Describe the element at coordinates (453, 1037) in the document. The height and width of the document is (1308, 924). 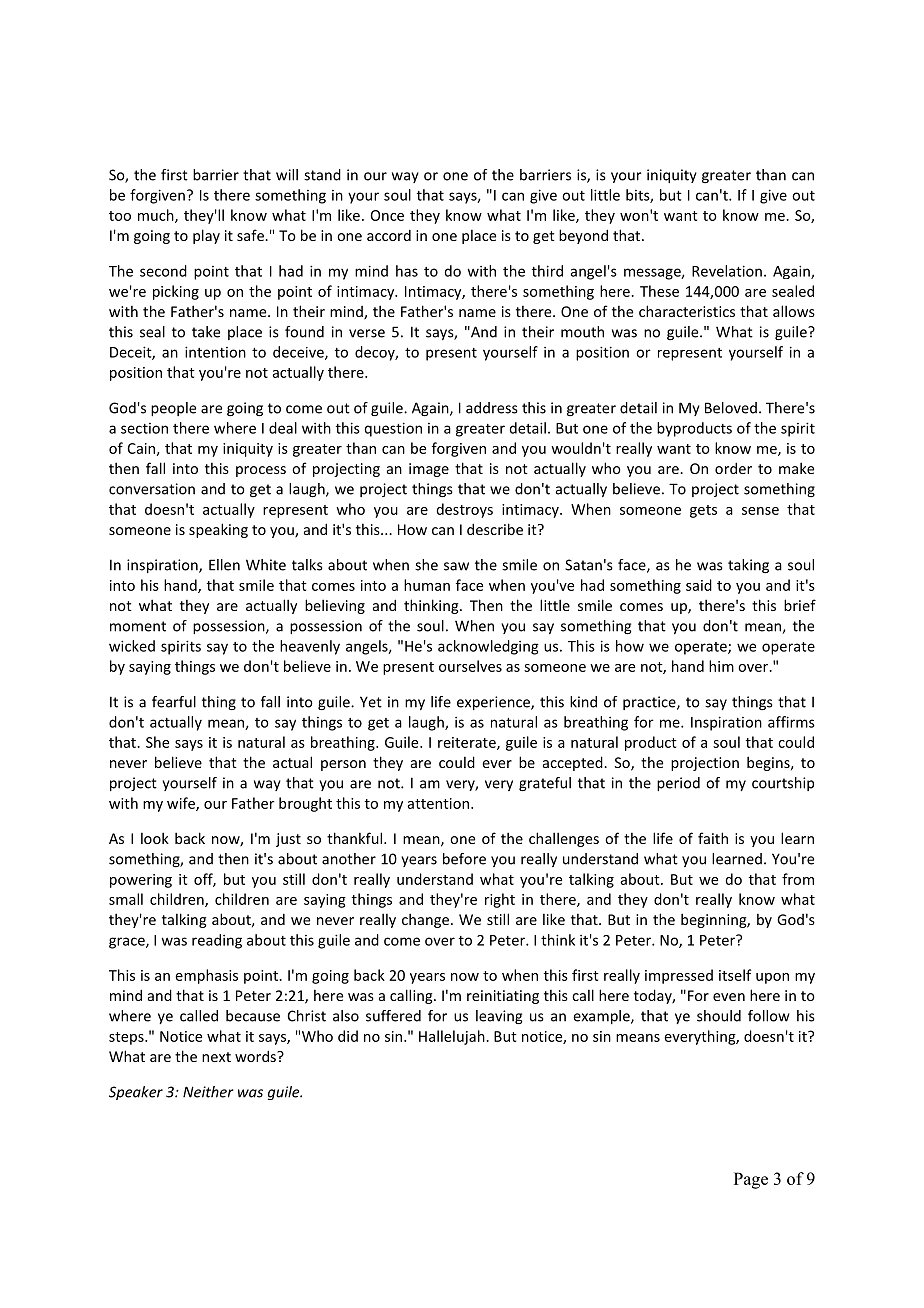
I see `Hallelujah` at that location.
